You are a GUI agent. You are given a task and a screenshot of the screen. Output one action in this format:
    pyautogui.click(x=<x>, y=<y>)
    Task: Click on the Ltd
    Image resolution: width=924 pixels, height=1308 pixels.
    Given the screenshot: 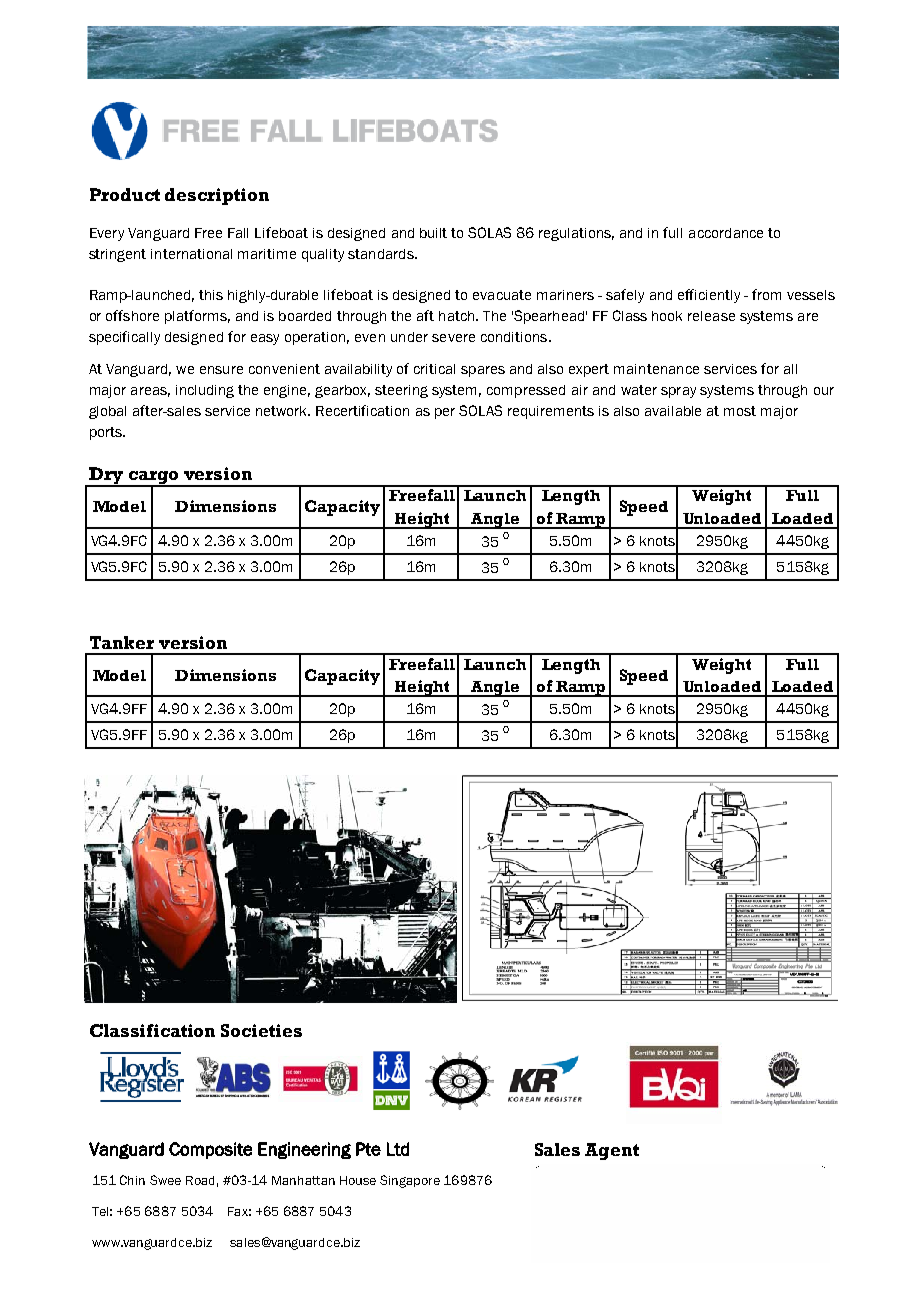 What is the action you would take?
    pyautogui.click(x=398, y=1149)
